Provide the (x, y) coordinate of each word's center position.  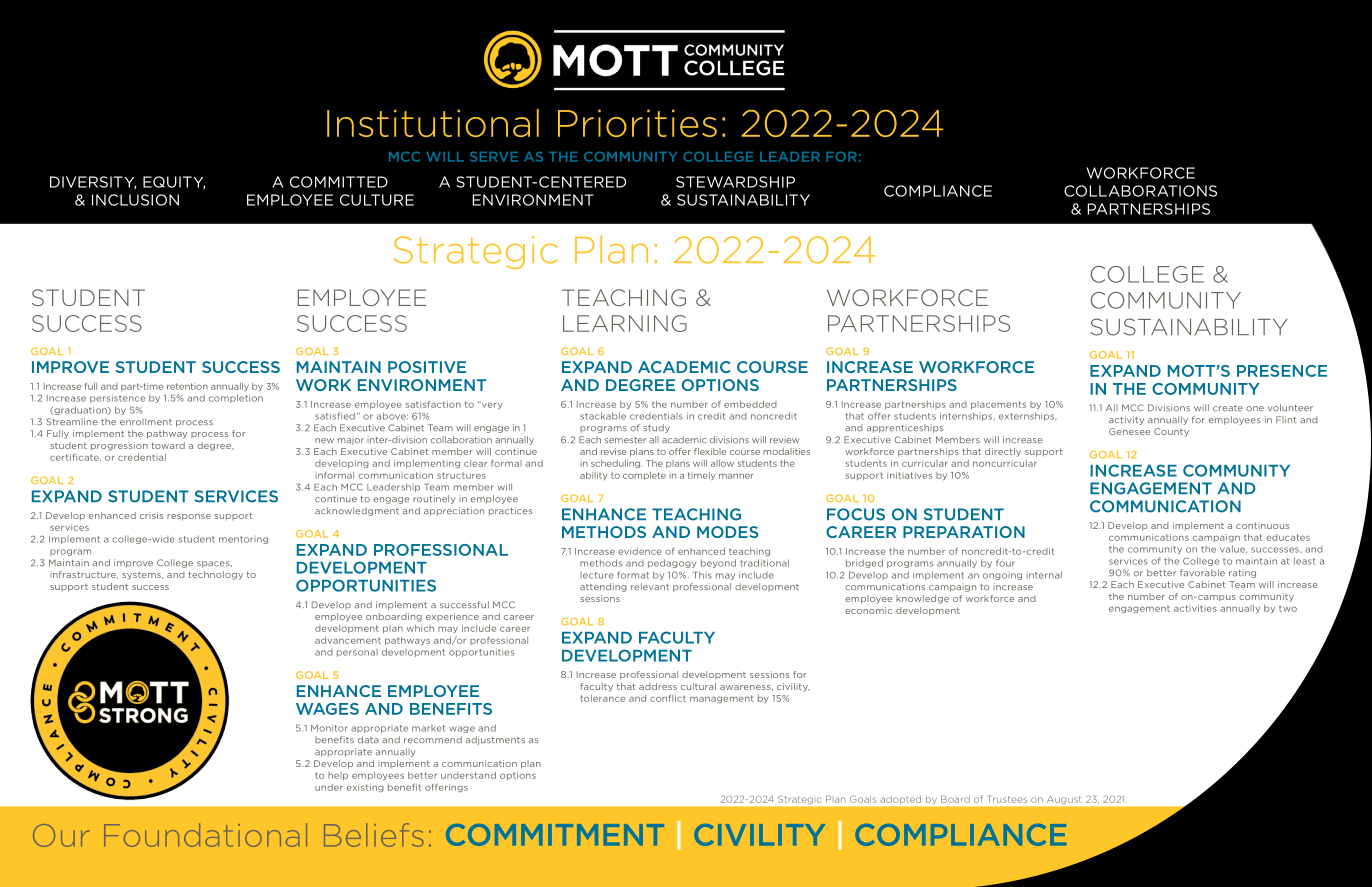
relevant (650, 587)
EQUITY (174, 182)
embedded (750, 404)
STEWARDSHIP (735, 182)
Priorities (637, 123)
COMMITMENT (555, 835)
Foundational (205, 835)
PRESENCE (1282, 371)
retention (187, 386)
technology (215, 575)
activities (1195, 608)
